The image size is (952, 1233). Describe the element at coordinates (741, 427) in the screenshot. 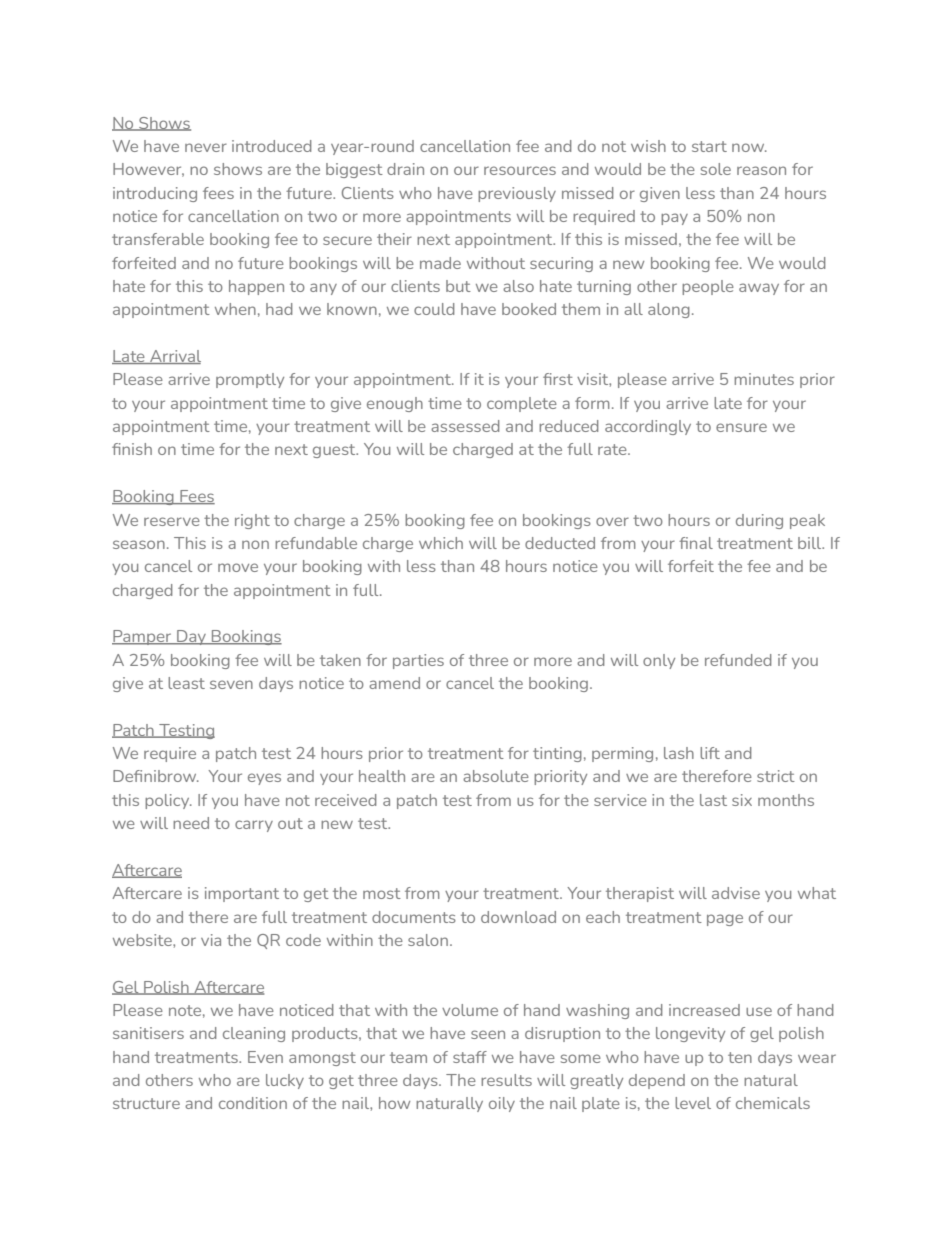

I see `ensure` at that location.
